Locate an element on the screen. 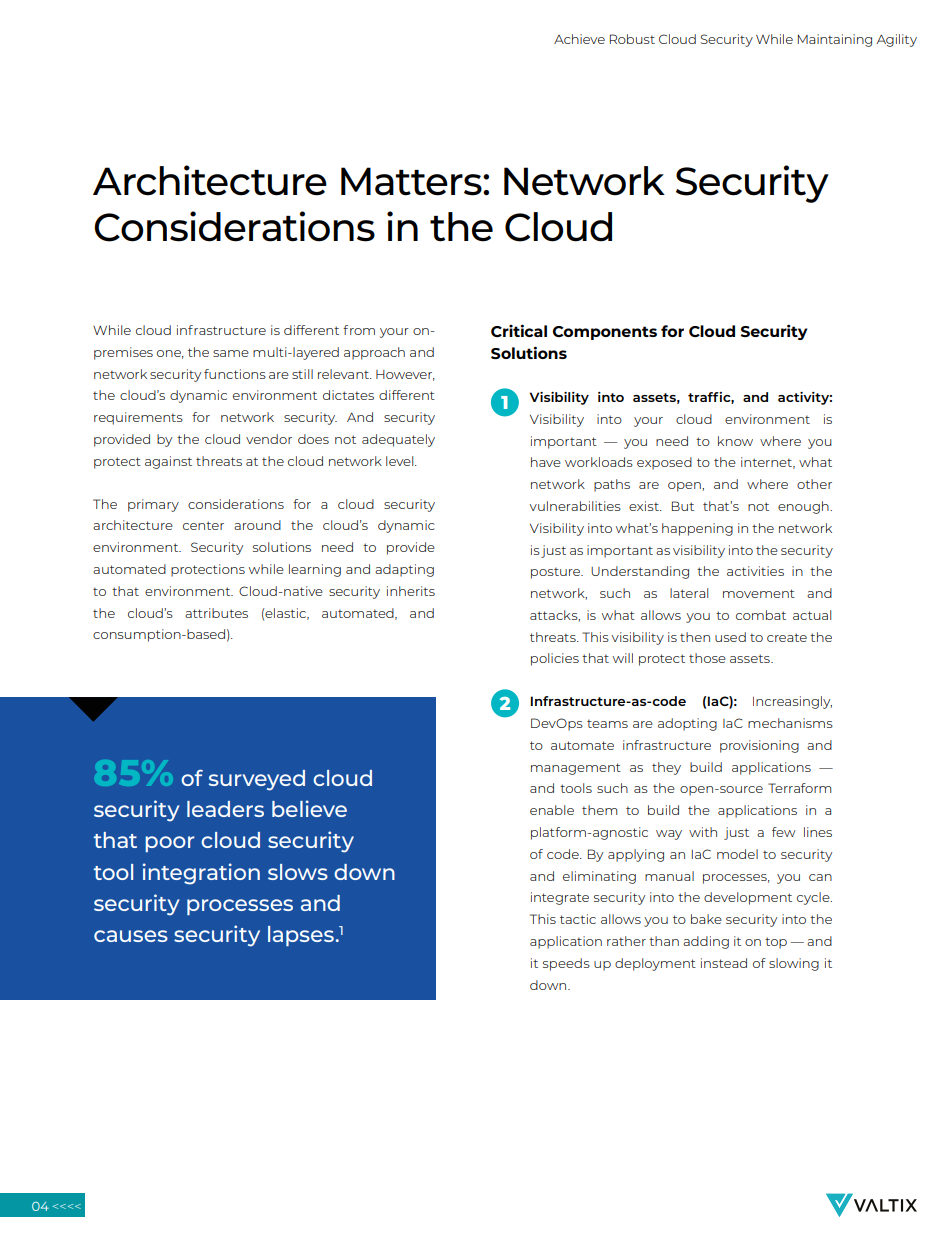 This screenshot has height=1233, width=952. Achieve is located at coordinates (579, 39).
